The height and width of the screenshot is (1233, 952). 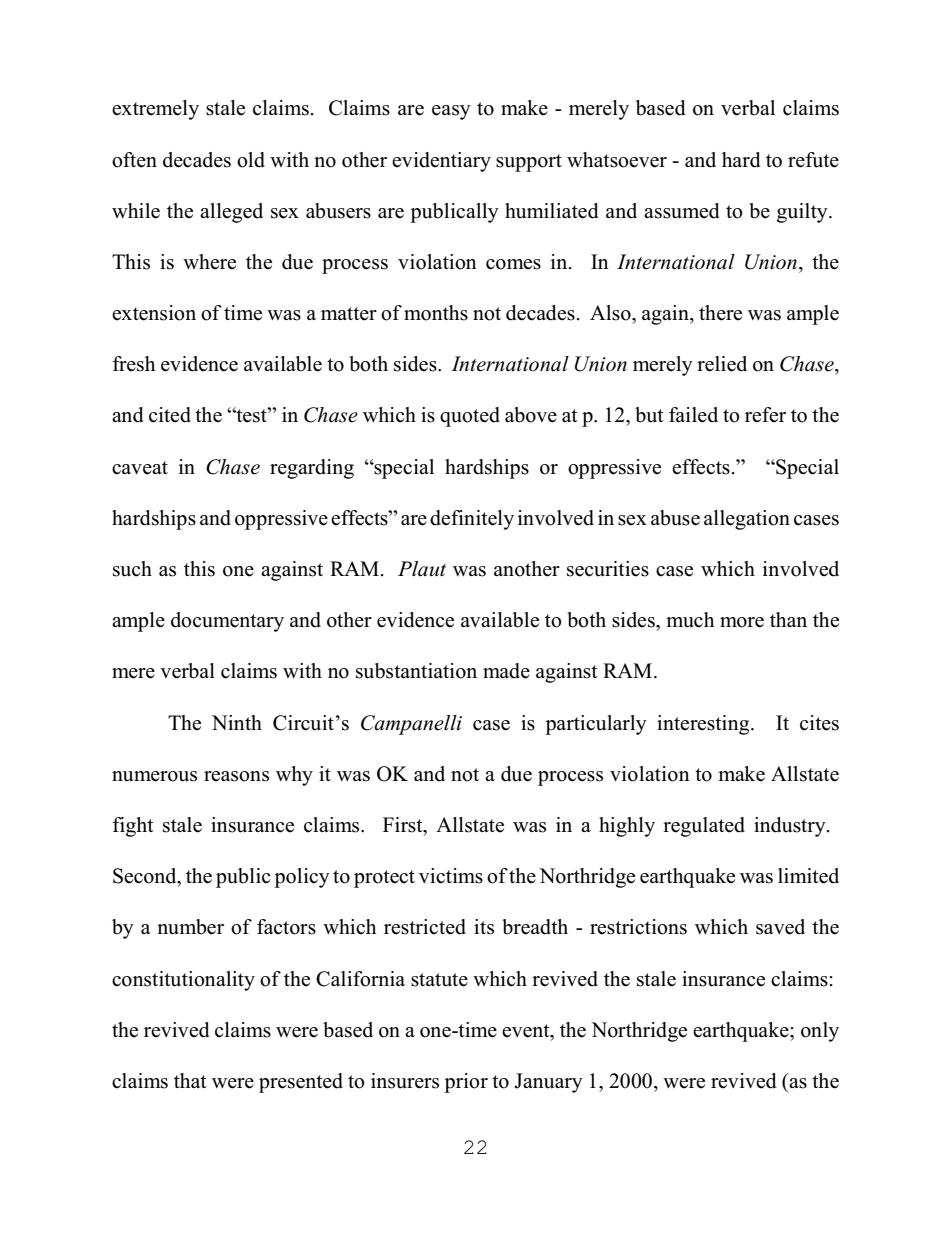 I want to click on easy, so click(x=451, y=112).
